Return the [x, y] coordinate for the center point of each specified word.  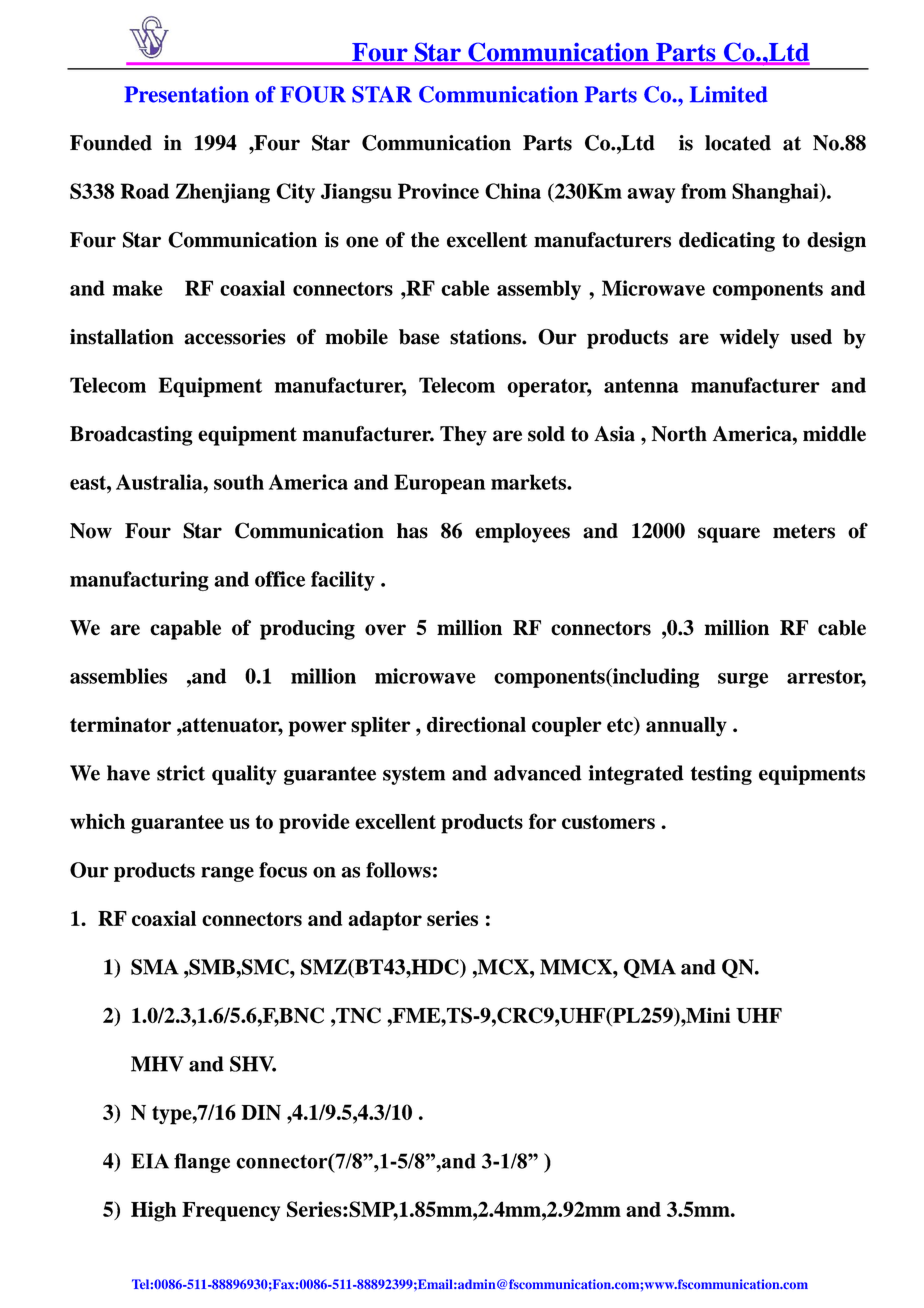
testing [721, 775]
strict [181, 773]
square [729, 535]
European [439, 484]
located [738, 143]
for [542, 821]
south [239, 482]
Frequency [231, 1211]
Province [438, 191]
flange [202, 1163]
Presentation [186, 94]
